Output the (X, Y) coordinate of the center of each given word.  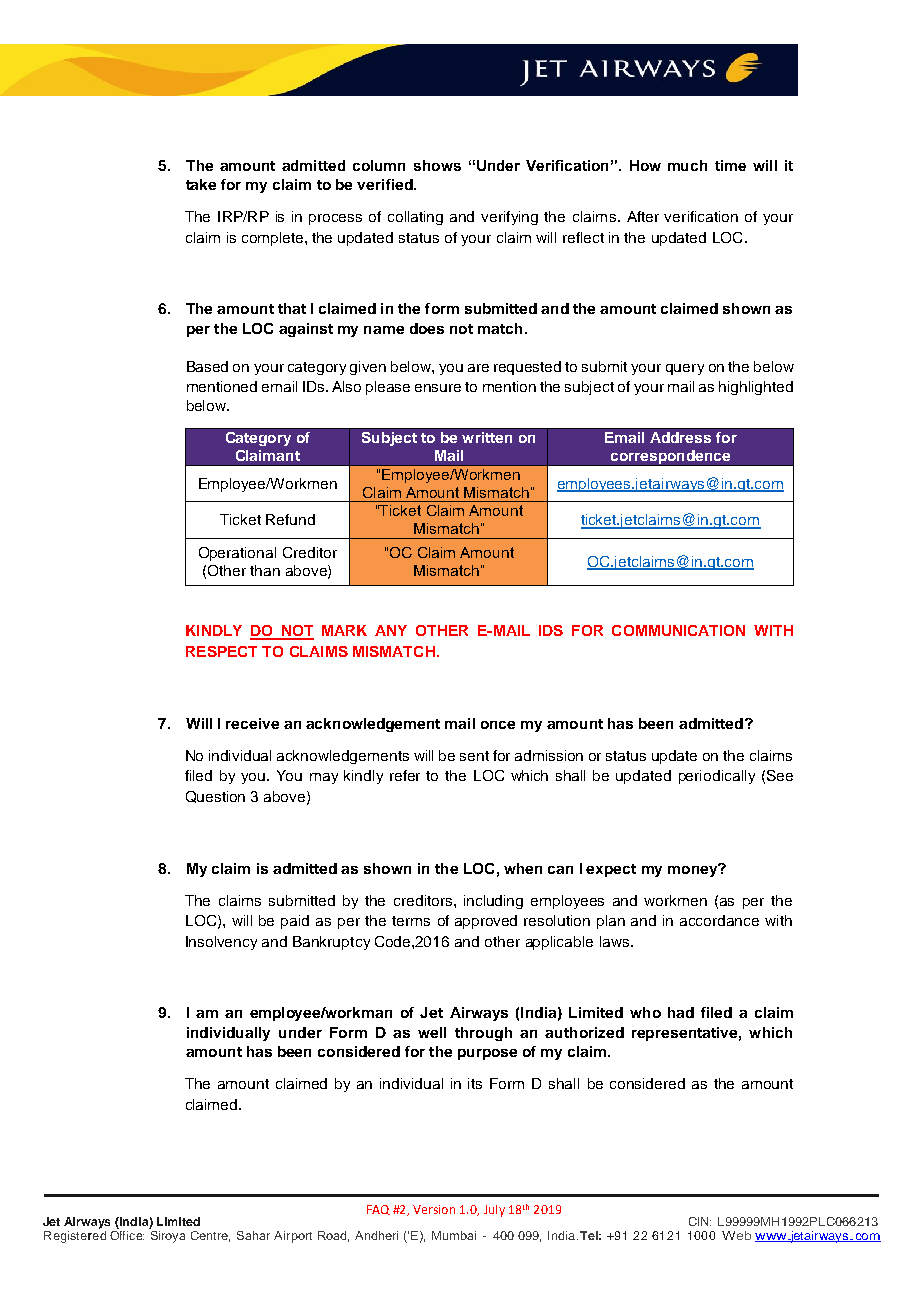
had (681, 1012)
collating (415, 218)
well (432, 1032)
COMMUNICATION (678, 630)
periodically (717, 777)
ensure (438, 388)
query (685, 369)
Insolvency (221, 943)
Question (215, 797)
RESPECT (221, 651)
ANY (391, 630)
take (201, 184)
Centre (210, 1236)
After (643, 216)
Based (207, 366)
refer (405, 775)
